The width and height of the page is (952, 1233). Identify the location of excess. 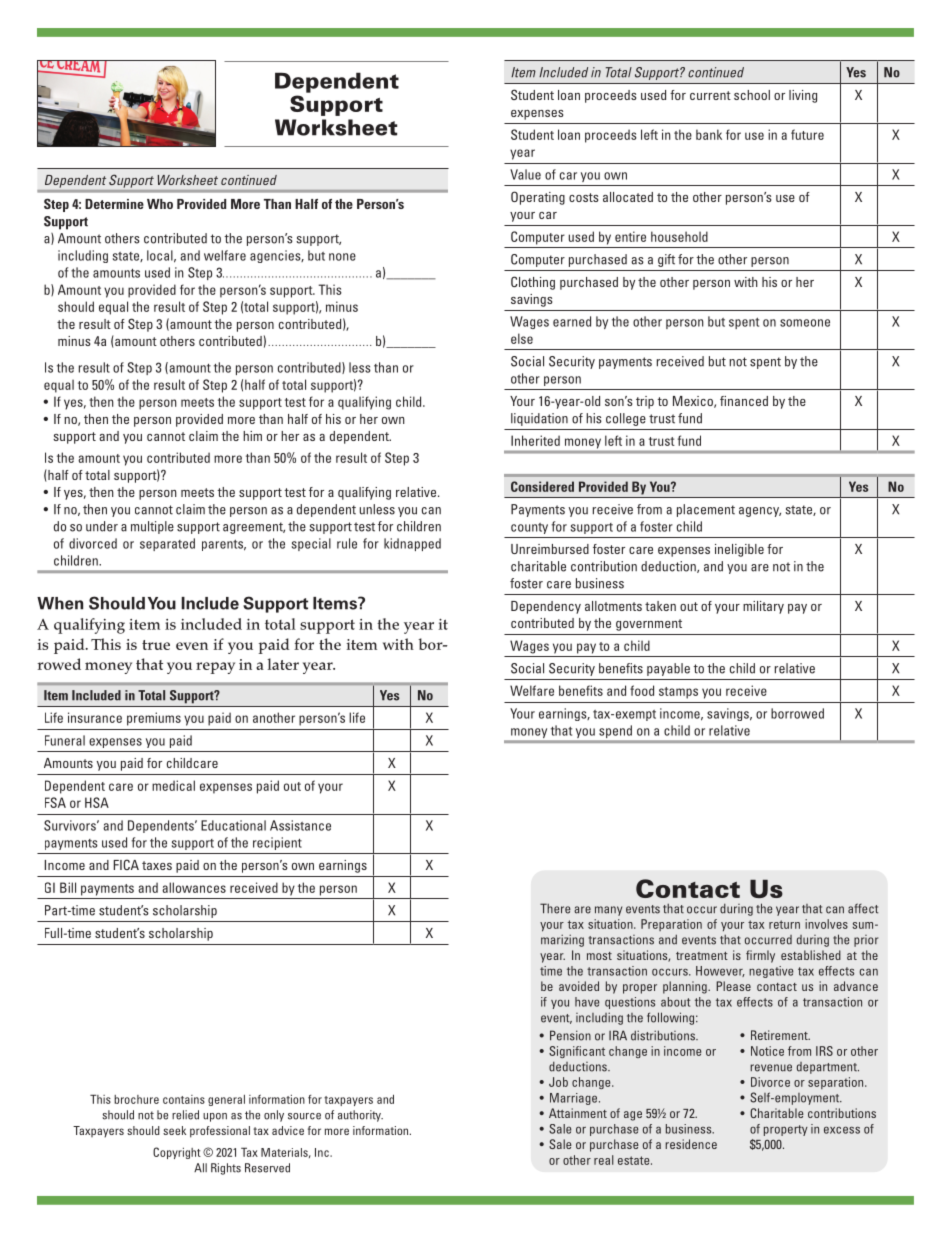
(842, 1130).
